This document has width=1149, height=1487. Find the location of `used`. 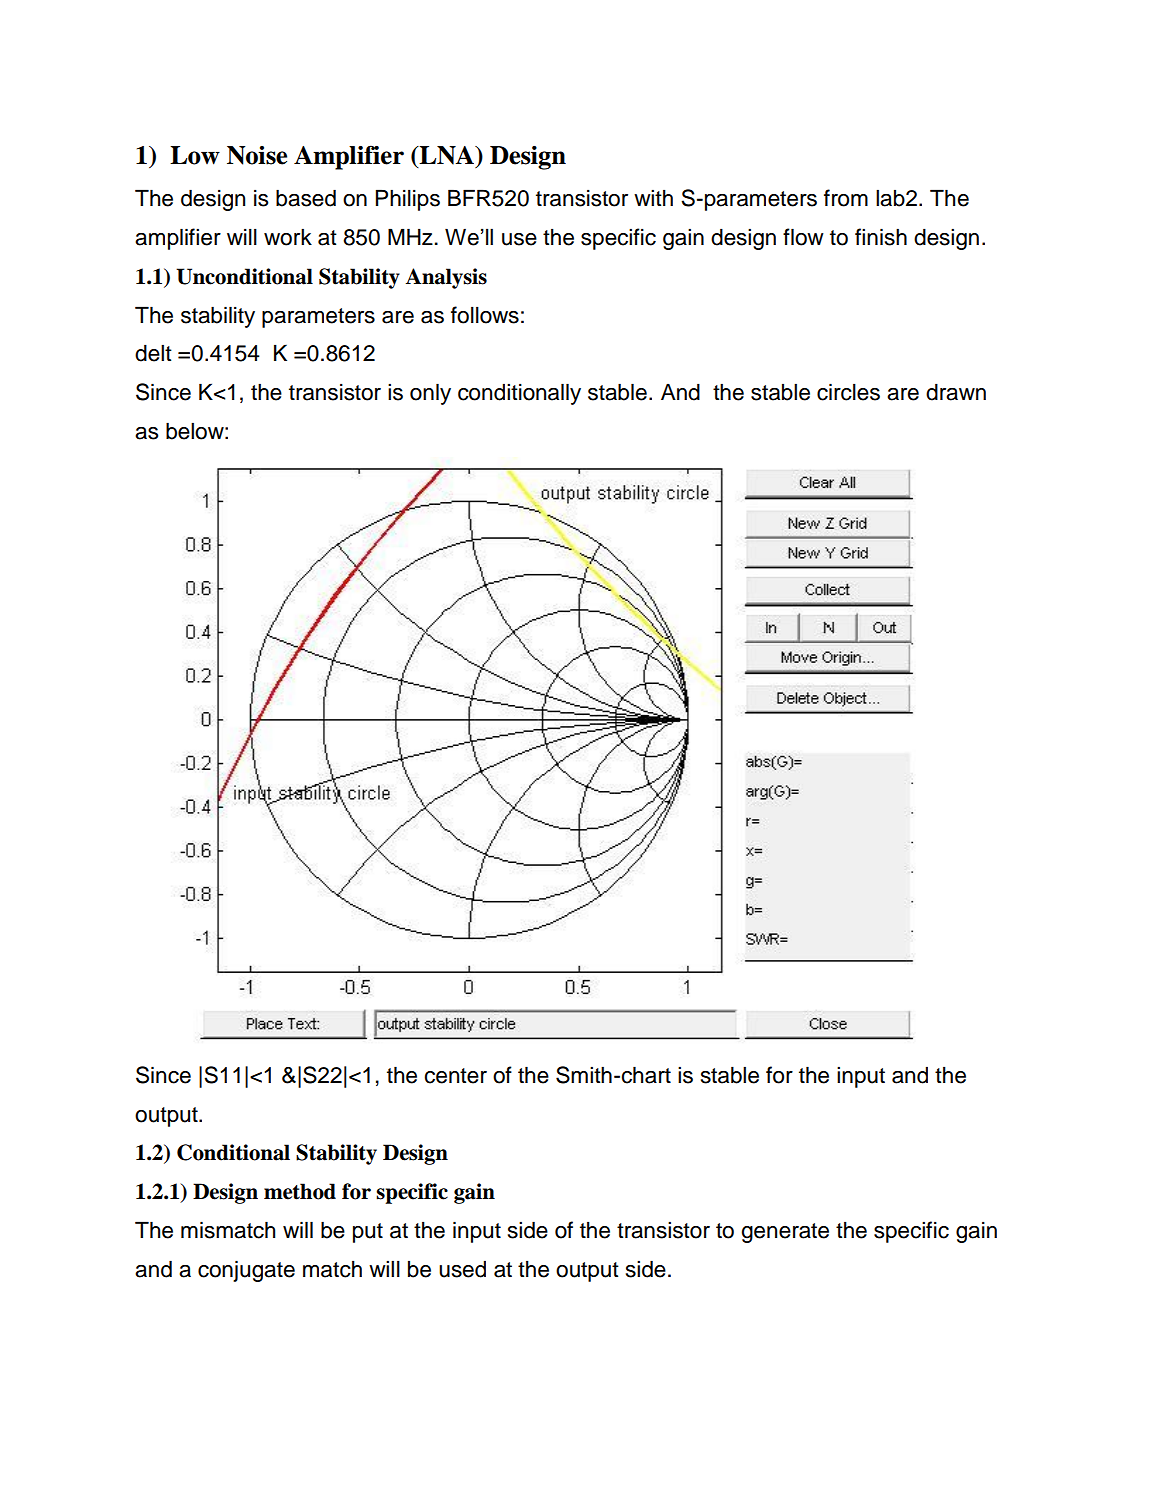

used is located at coordinates (462, 1269).
